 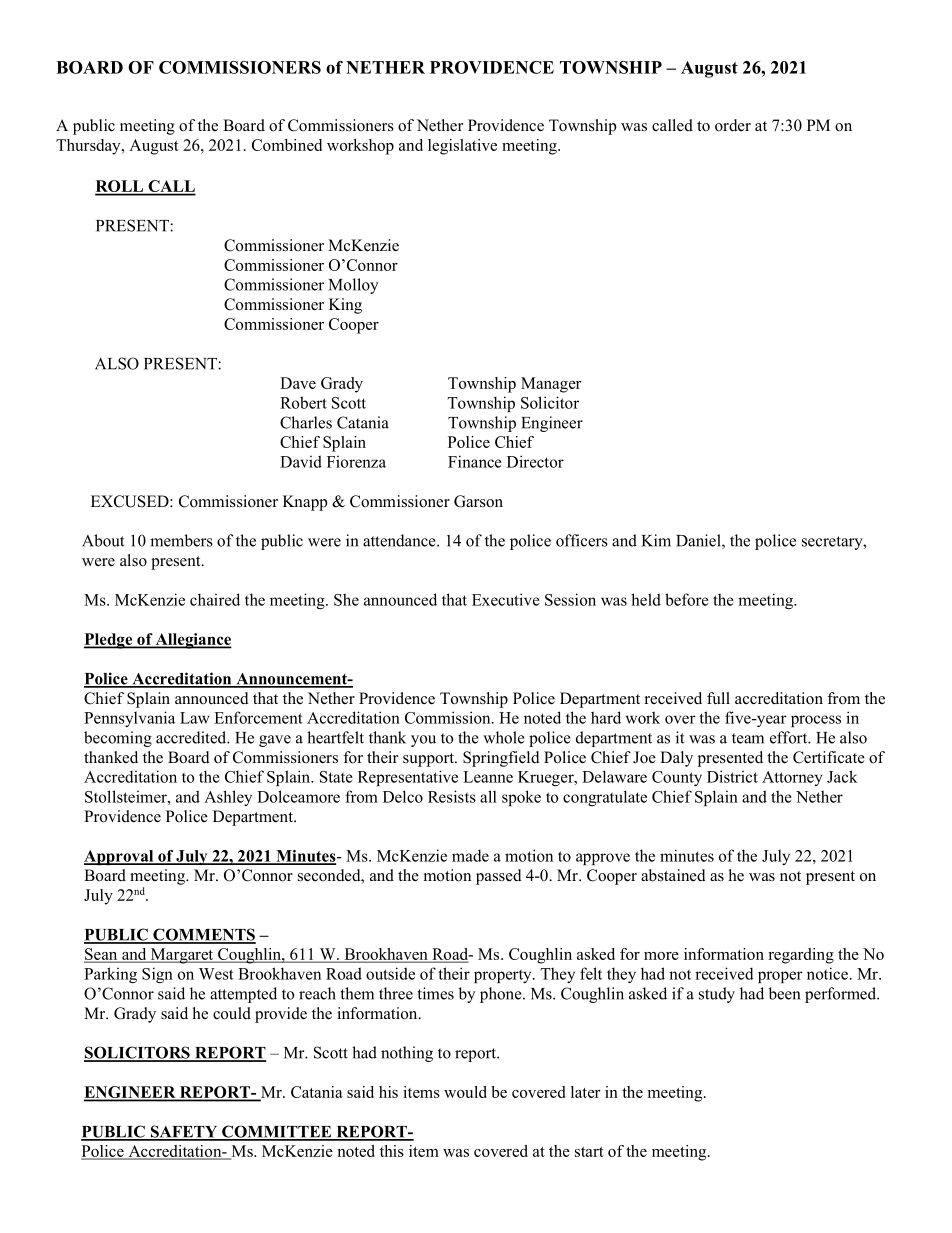 What do you see at coordinates (499, 877) in the screenshot?
I see `passed` at bounding box center [499, 877].
